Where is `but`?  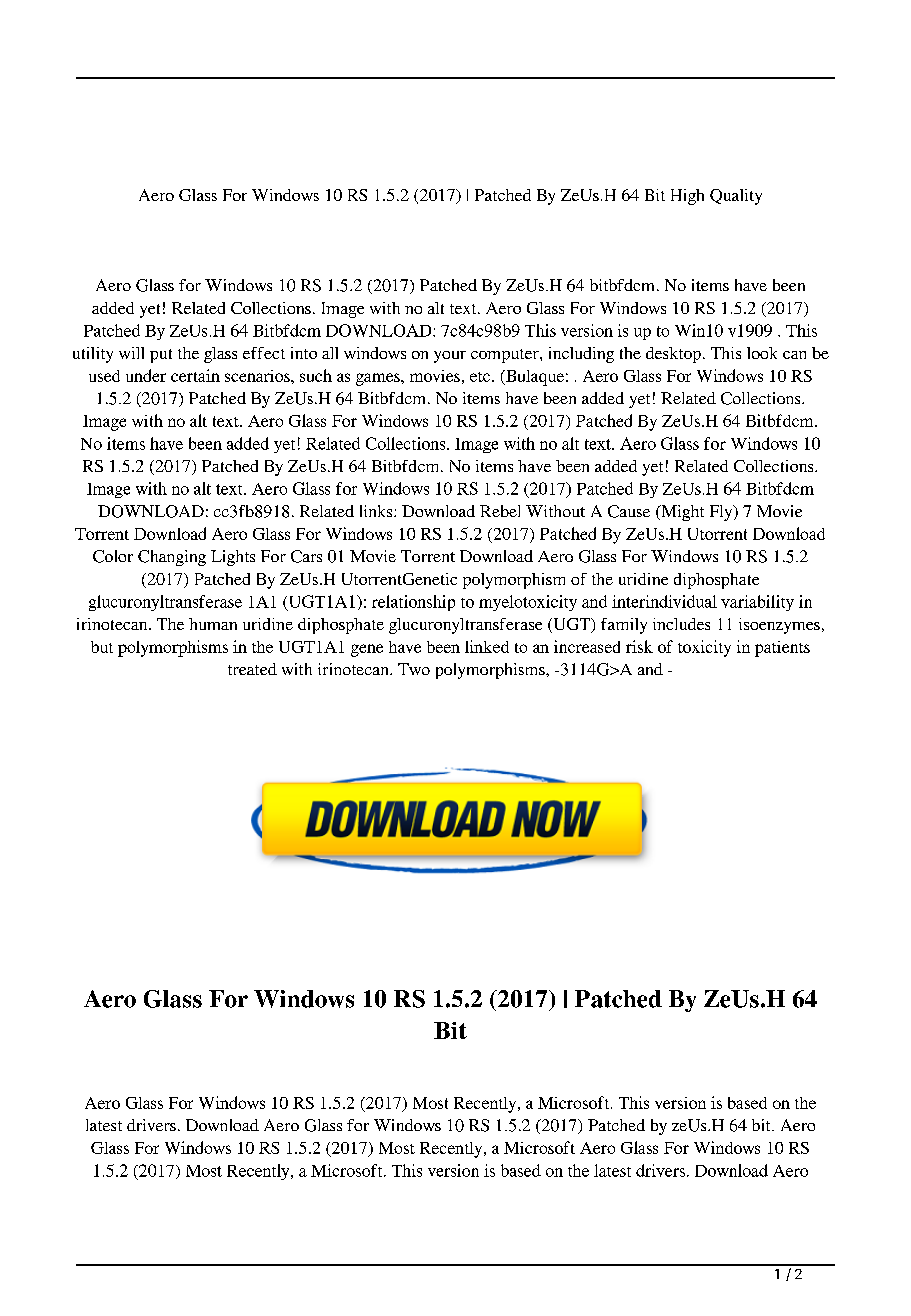
but is located at coordinates (102, 647).
